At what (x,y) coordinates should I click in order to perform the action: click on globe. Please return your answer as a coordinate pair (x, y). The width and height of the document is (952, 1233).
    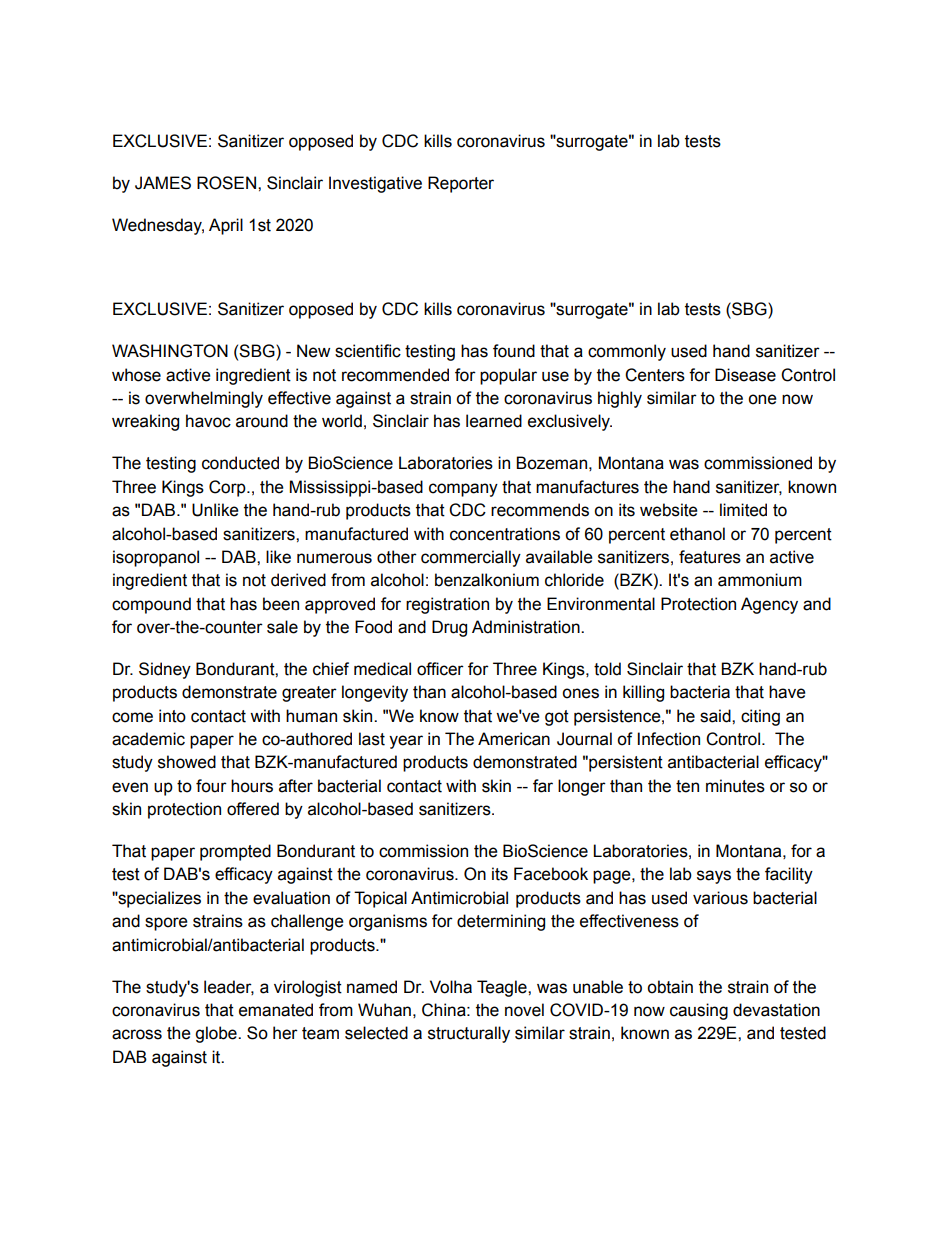
    Looking at the image, I should click on (217, 1034).
